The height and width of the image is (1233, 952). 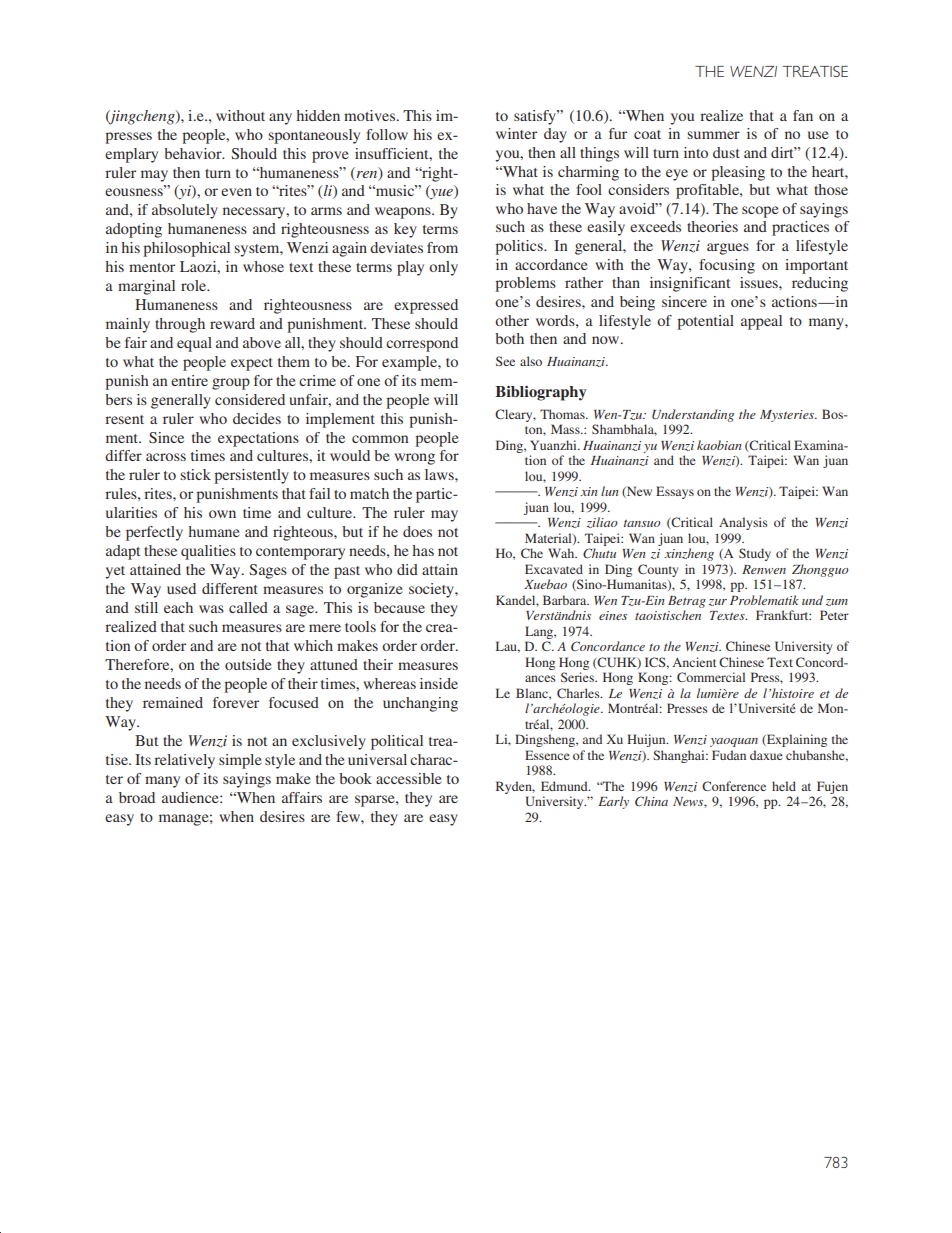 I want to click on stick, so click(x=195, y=474).
